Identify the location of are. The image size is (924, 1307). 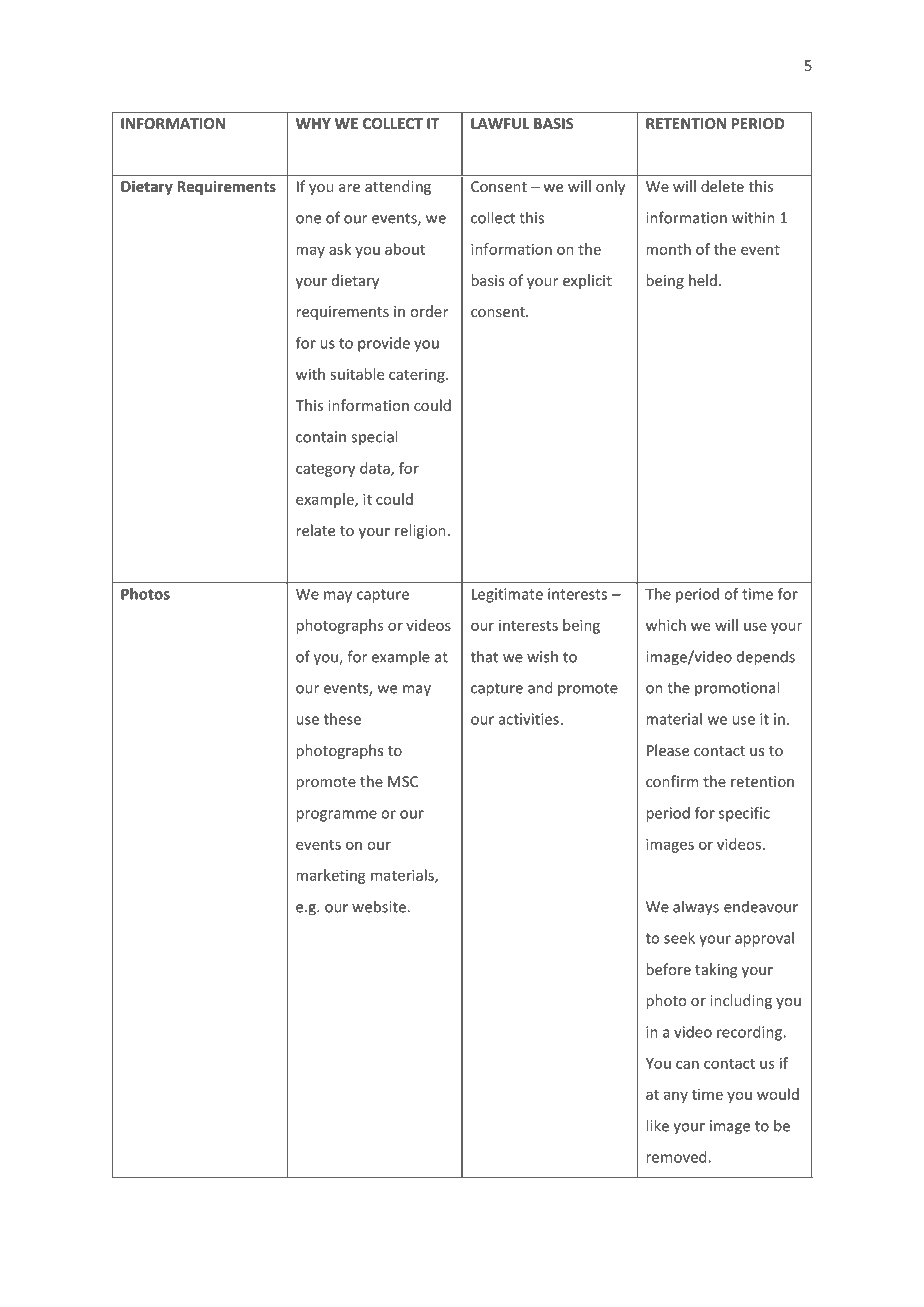
(349, 188).
